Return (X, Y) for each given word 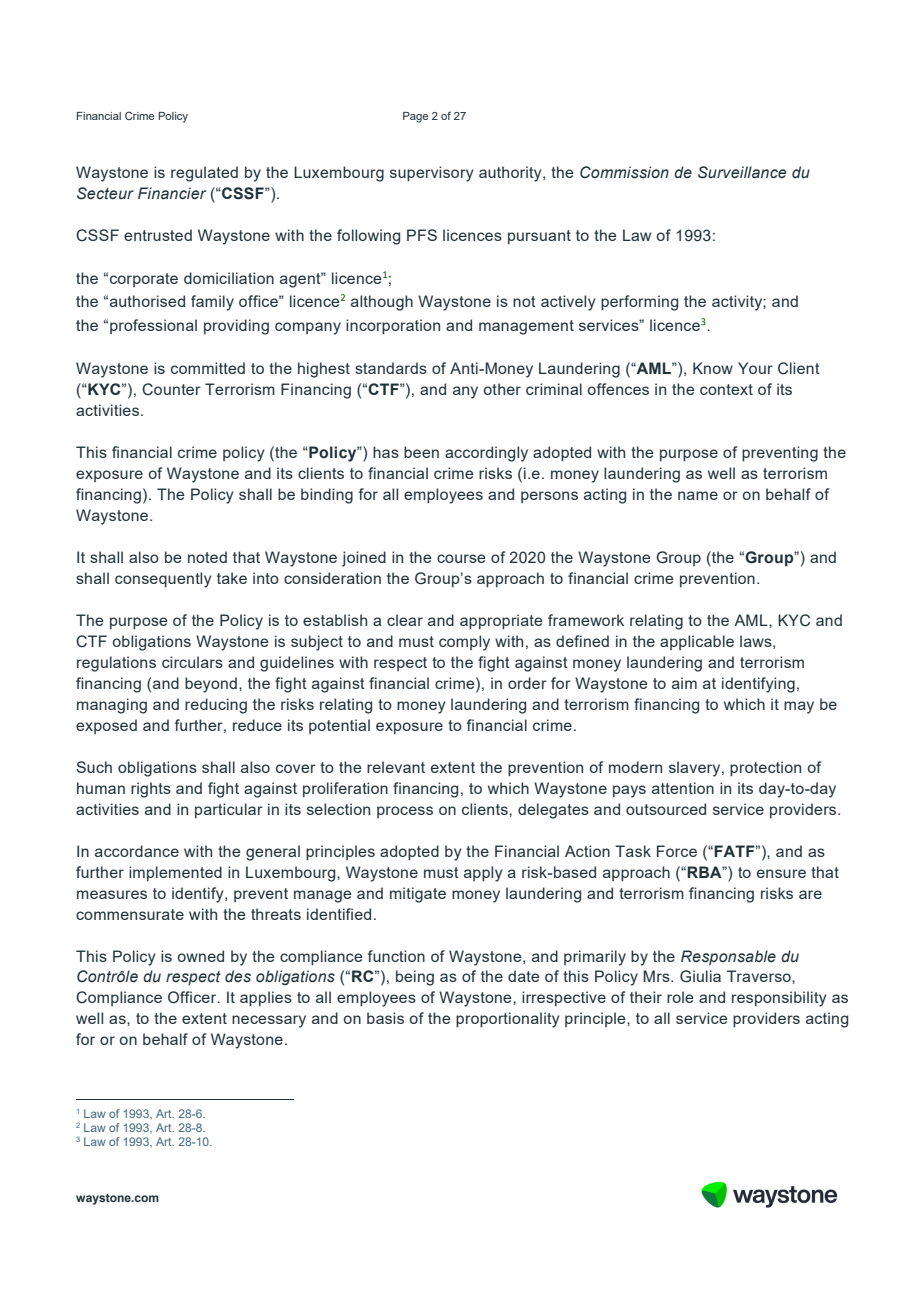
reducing (216, 706)
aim (684, 683)
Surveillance (742, 172)
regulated (204, 174)
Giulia (700, 976)
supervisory (432, 174)
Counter (171, 389)
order (527, 683)
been (421, 452)
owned (201, 956)
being (415, 978)
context (726, 389)
